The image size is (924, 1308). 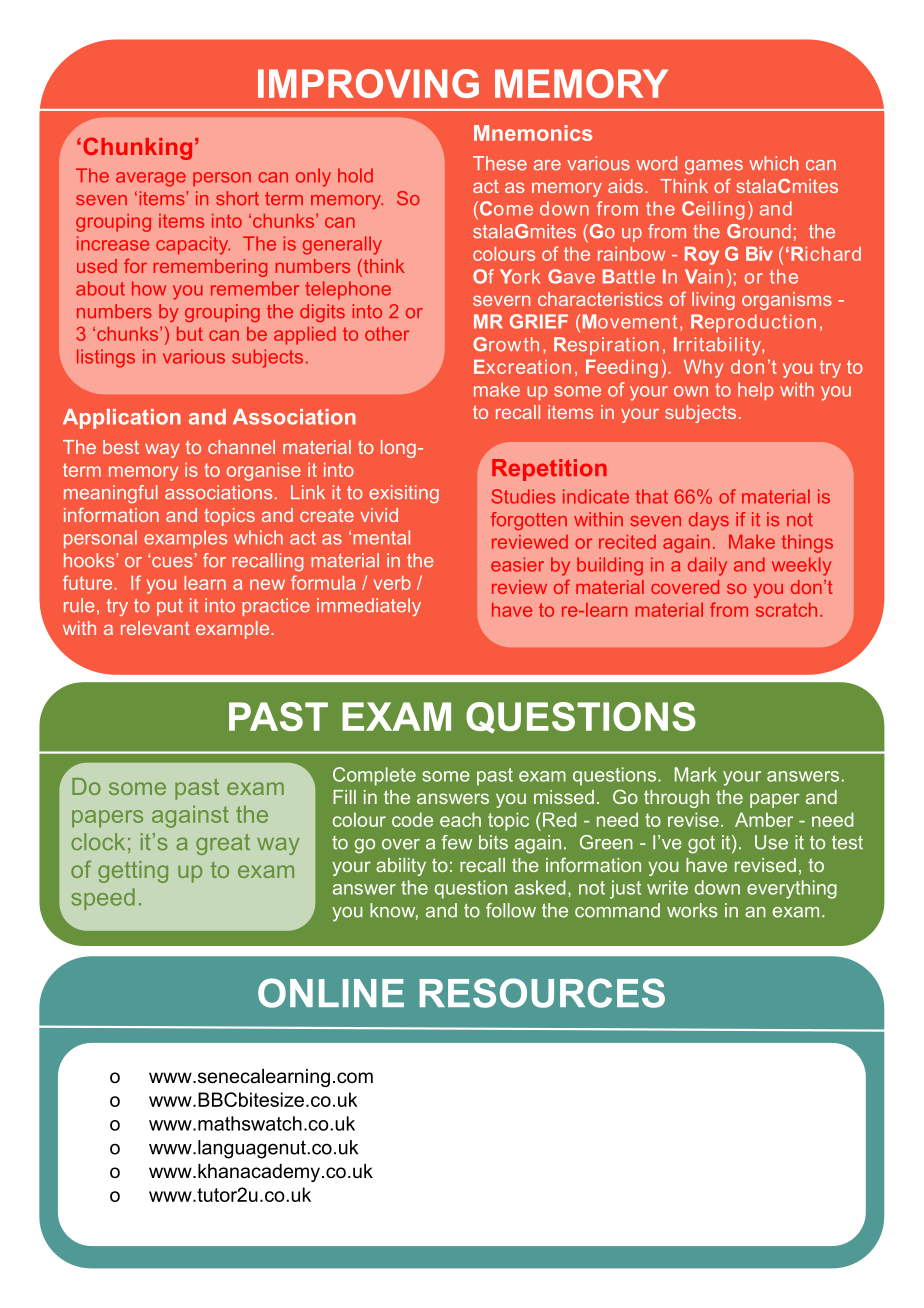 I want to click on works, so click(x=692, y=910).
